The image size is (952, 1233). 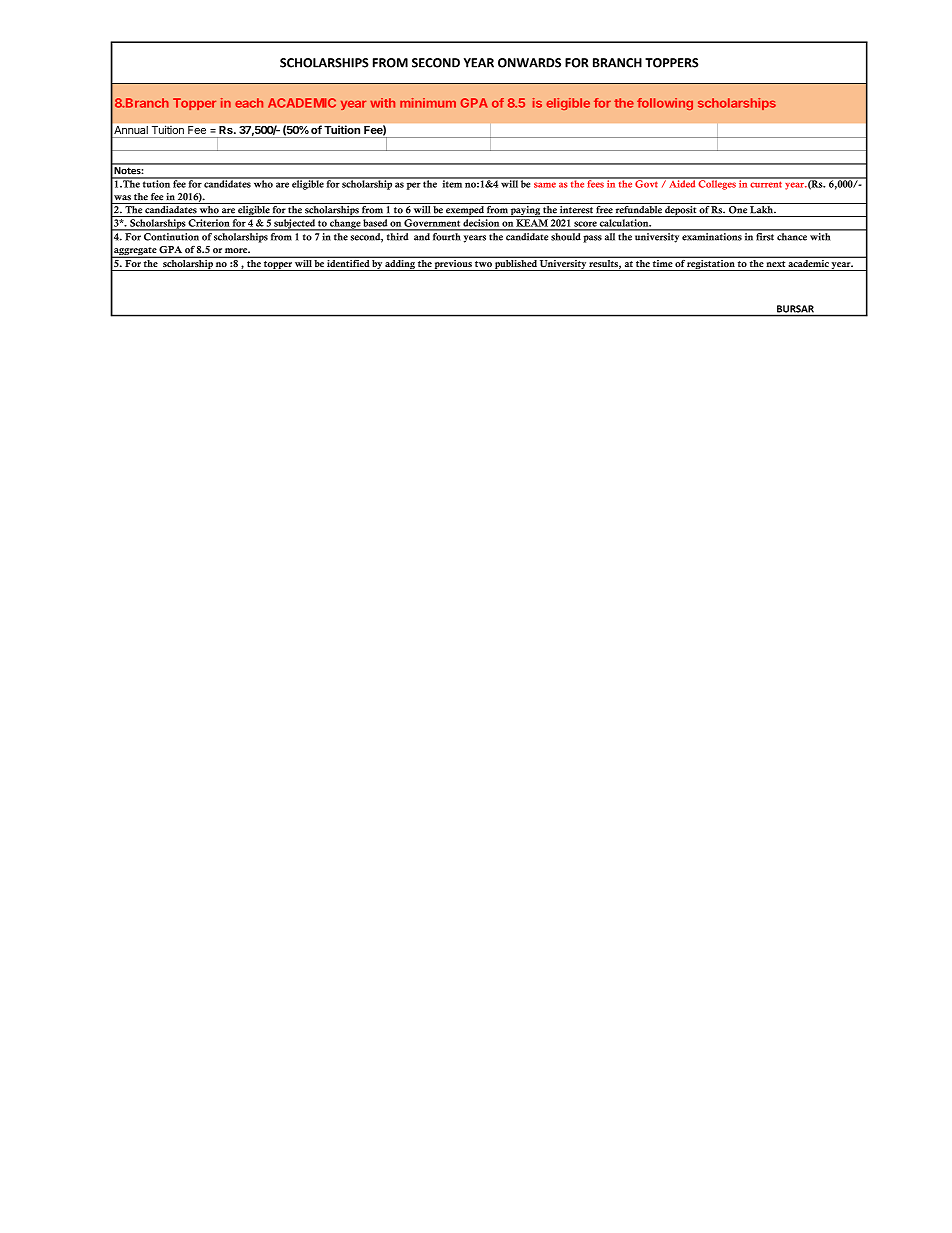 I want to click on Aided, so click(x=682, y=183).
